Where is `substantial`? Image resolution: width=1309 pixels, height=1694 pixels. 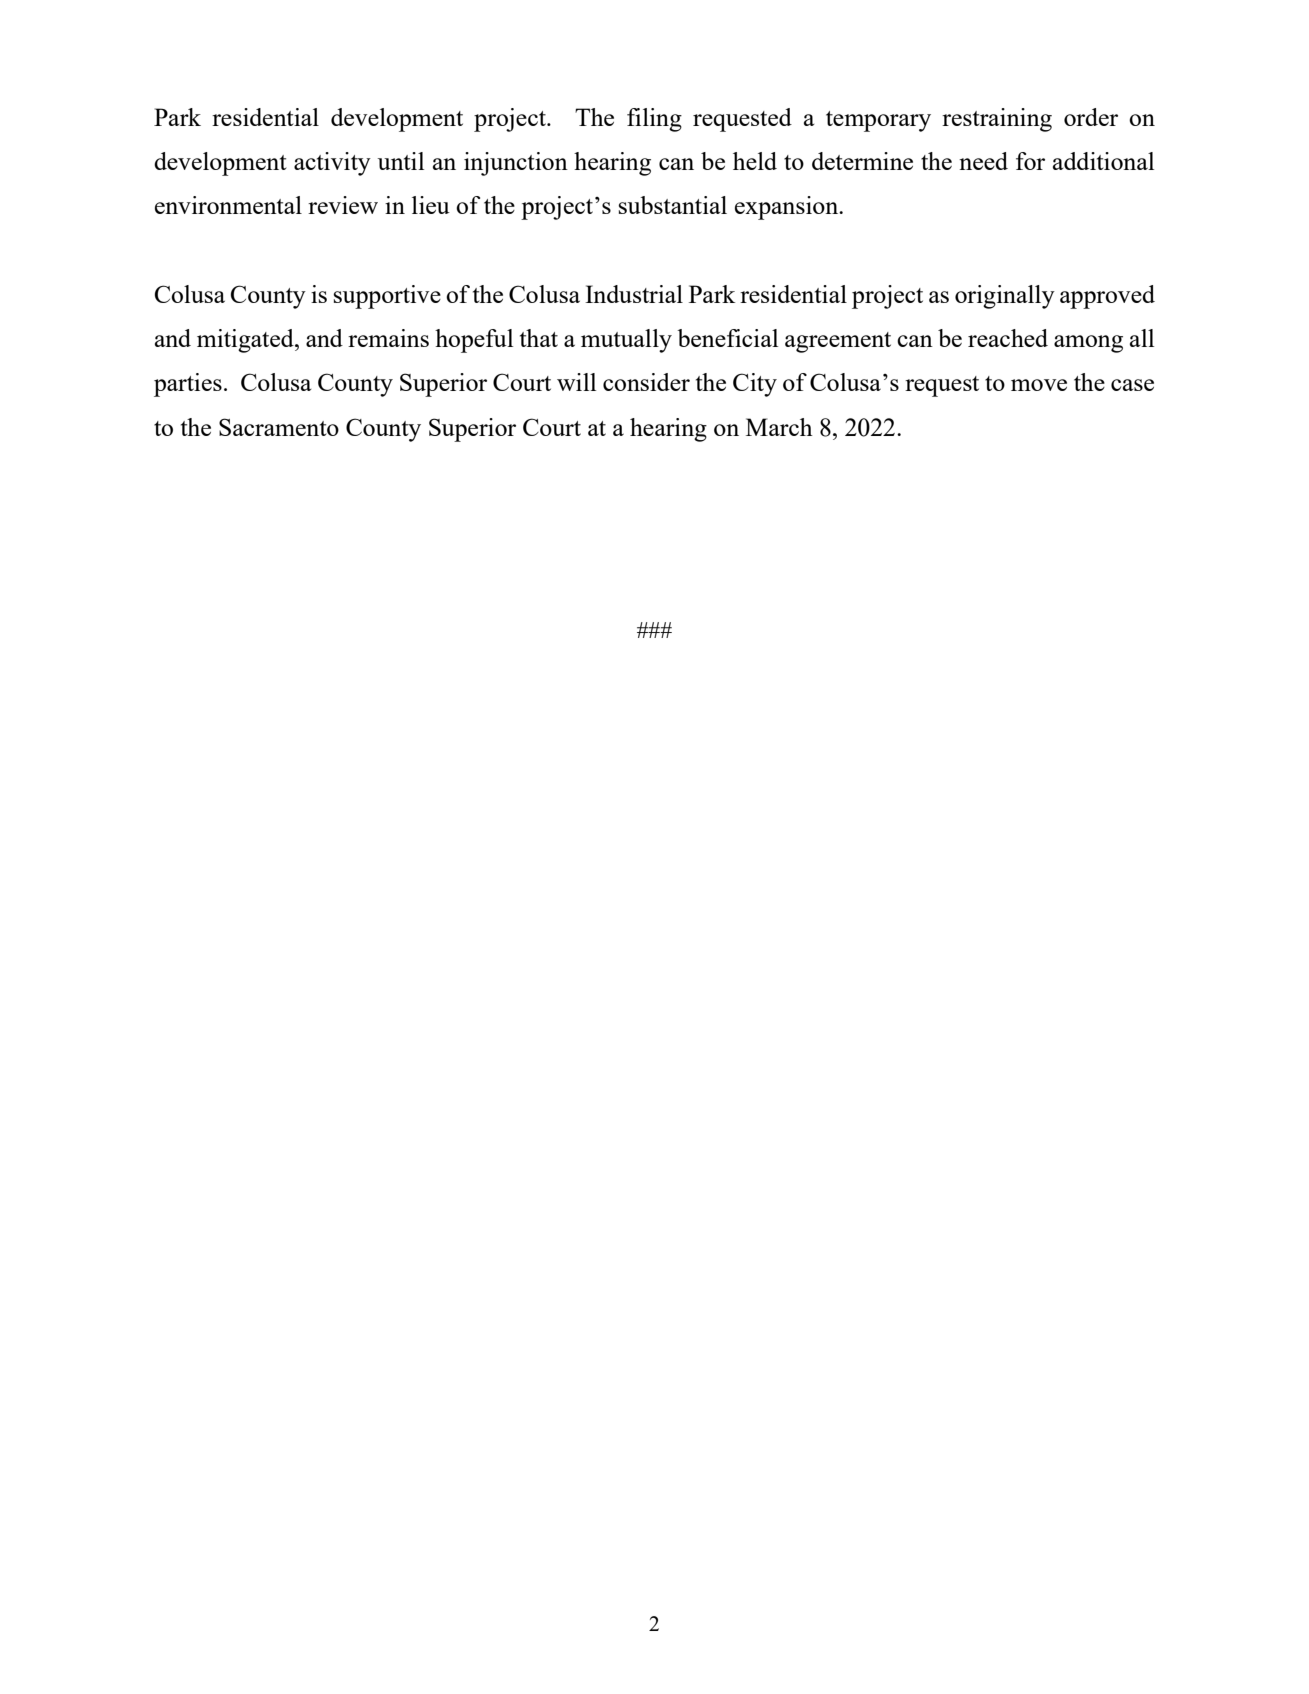
substantial is located at coordinates (673, 205).
